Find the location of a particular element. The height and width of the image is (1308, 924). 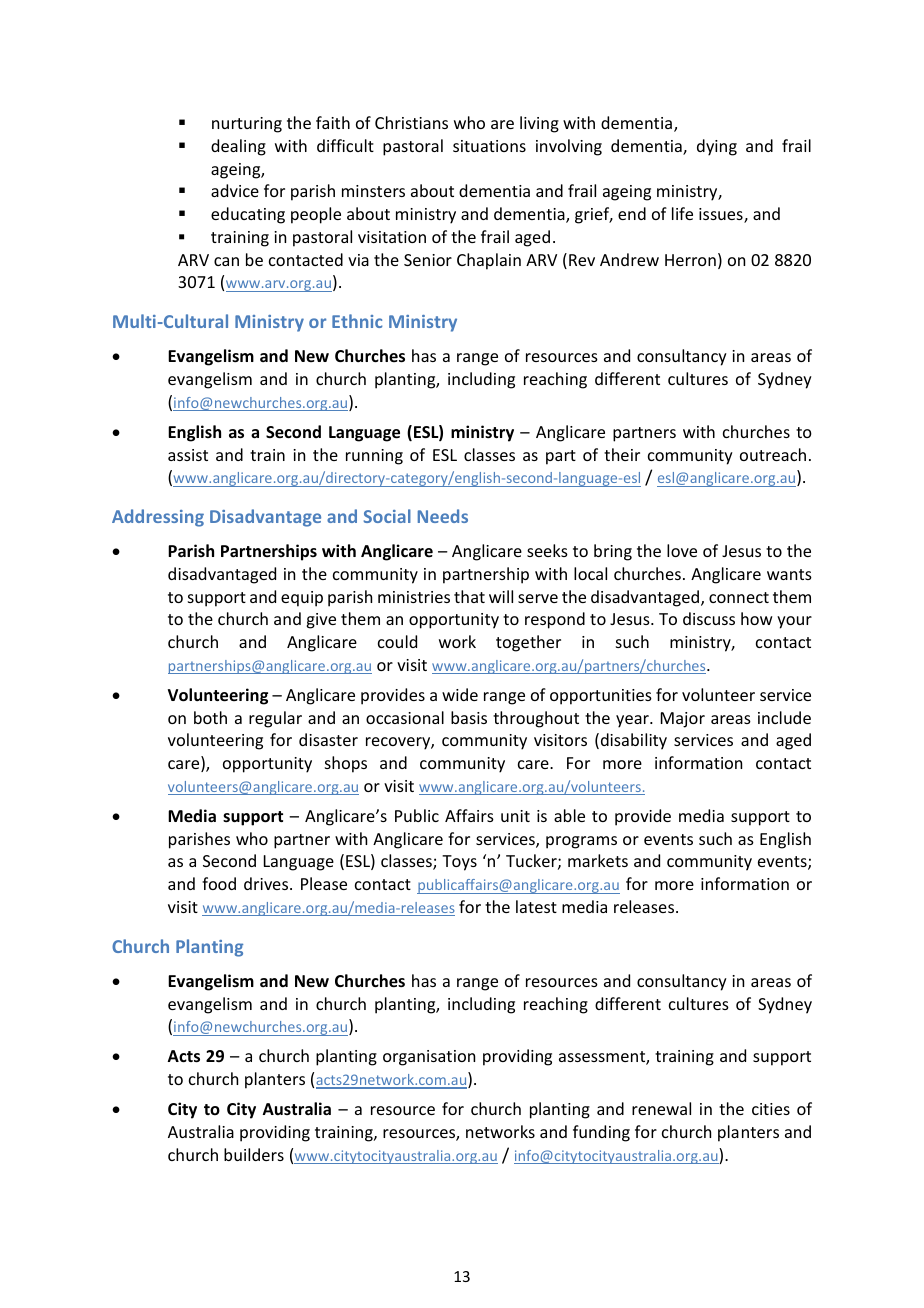

situations is located at coordinates (489, 146).
